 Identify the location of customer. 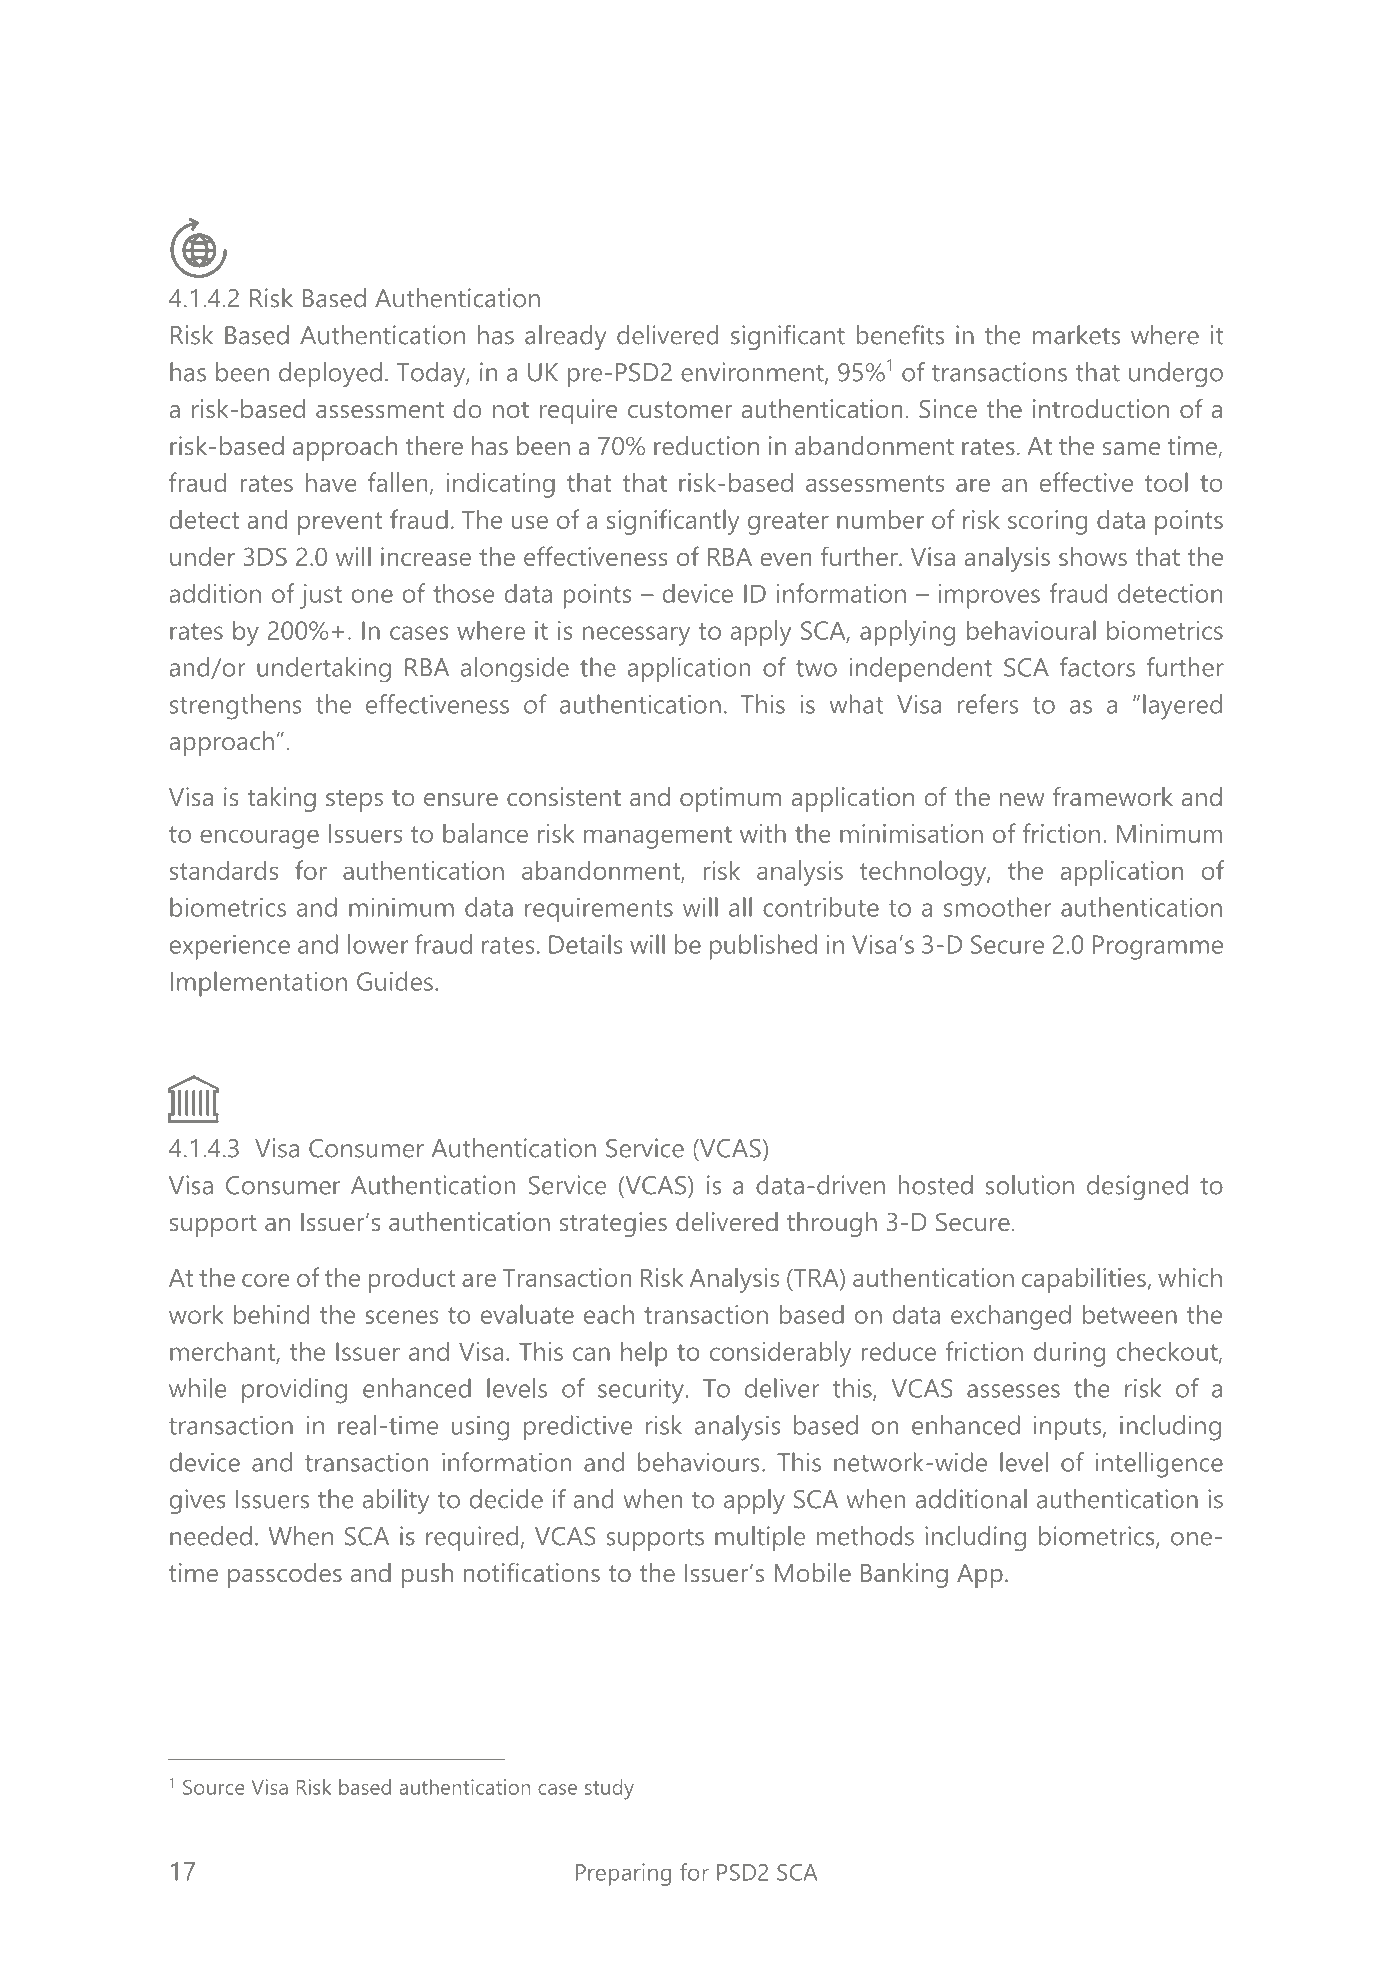
(680, 409).
